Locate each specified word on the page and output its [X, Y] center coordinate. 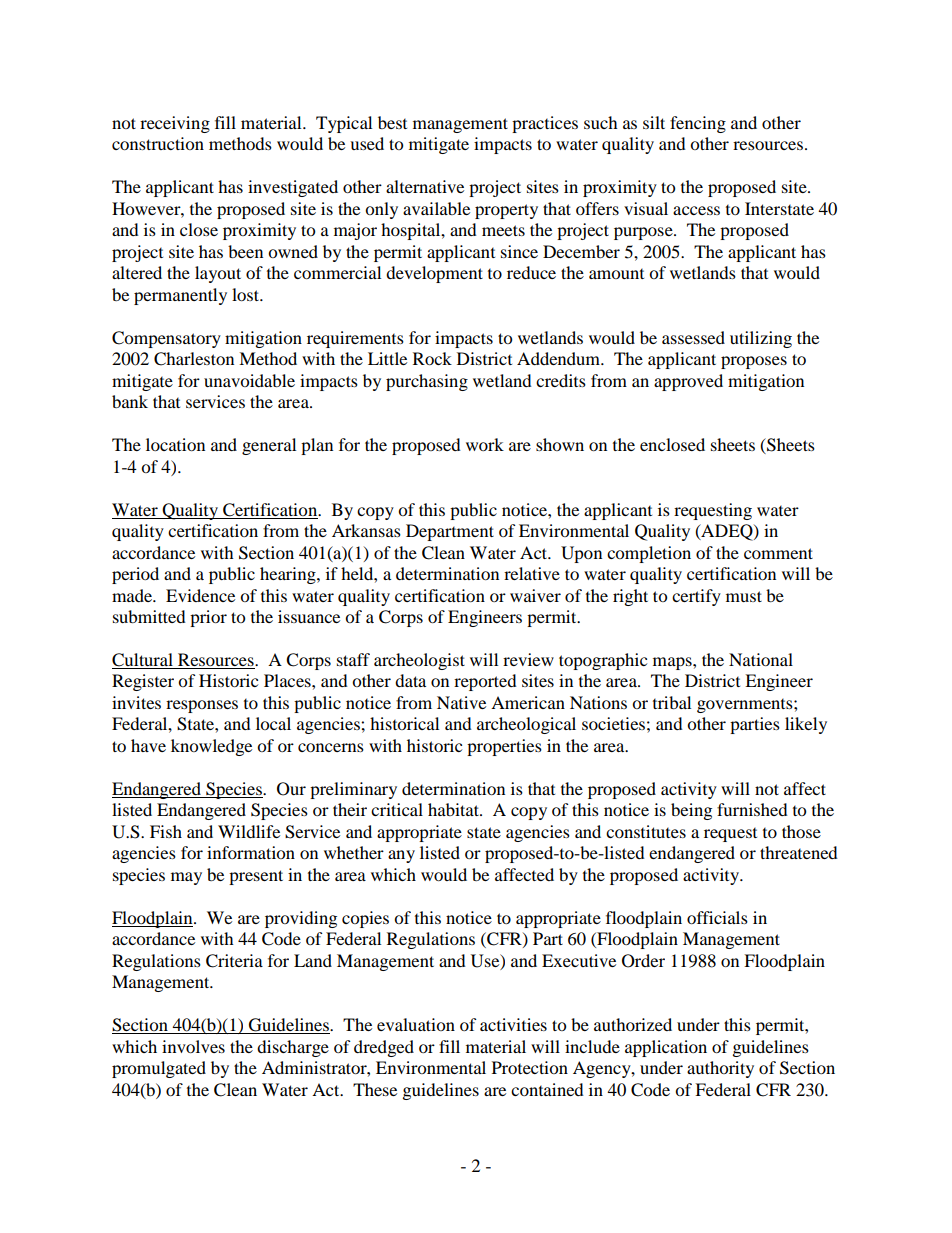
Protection [530, 1067]
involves [193, 1046]
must [744, 596]
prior [208, 618]
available [436, 208]
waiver [535, 595]
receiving [175, 124]
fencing [698, 124]
